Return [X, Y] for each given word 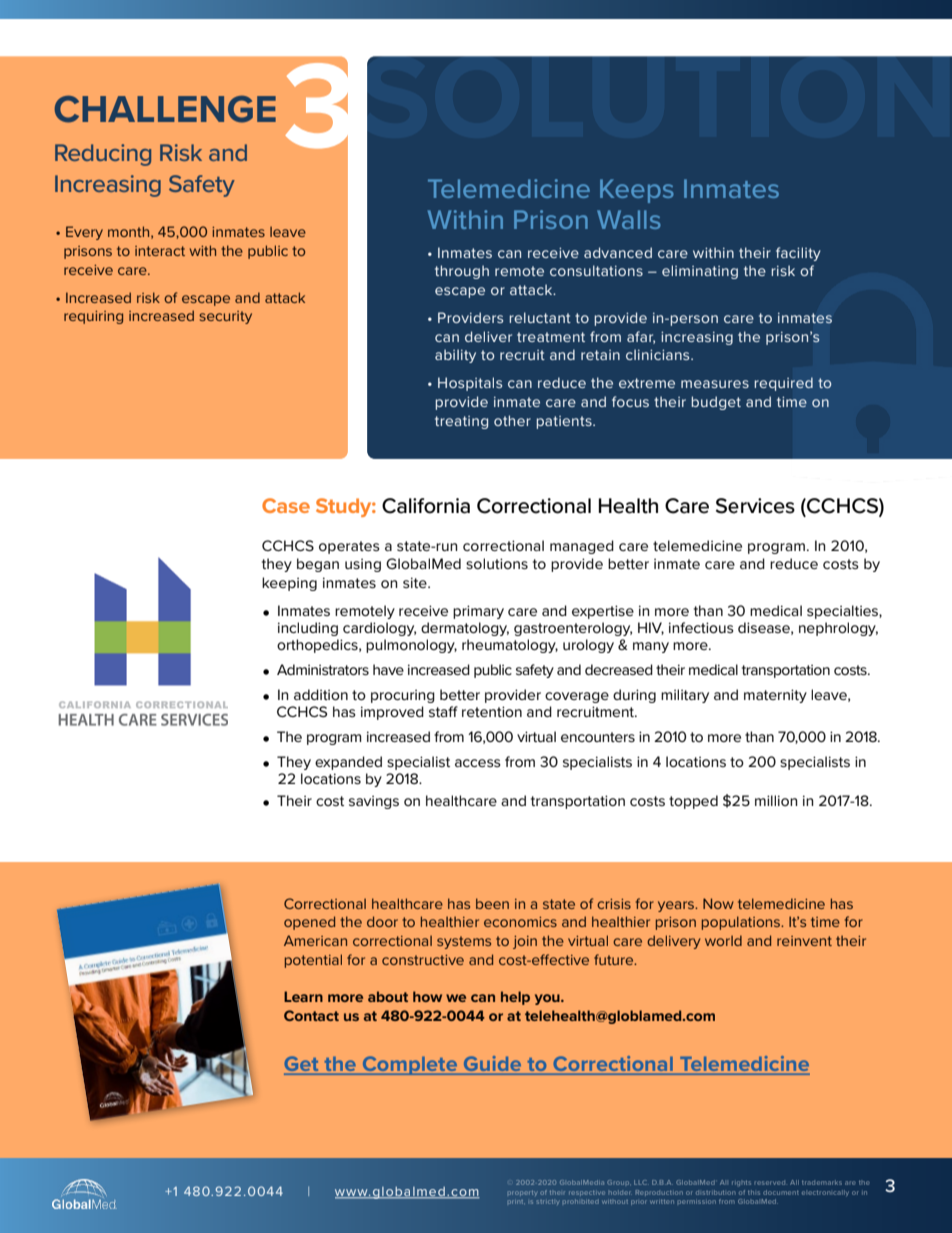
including [308, 629]
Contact [311, 1015]
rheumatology [510, 646]
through [462, 272]
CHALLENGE [165, 109]
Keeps [637, 191]
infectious [701, 627]
